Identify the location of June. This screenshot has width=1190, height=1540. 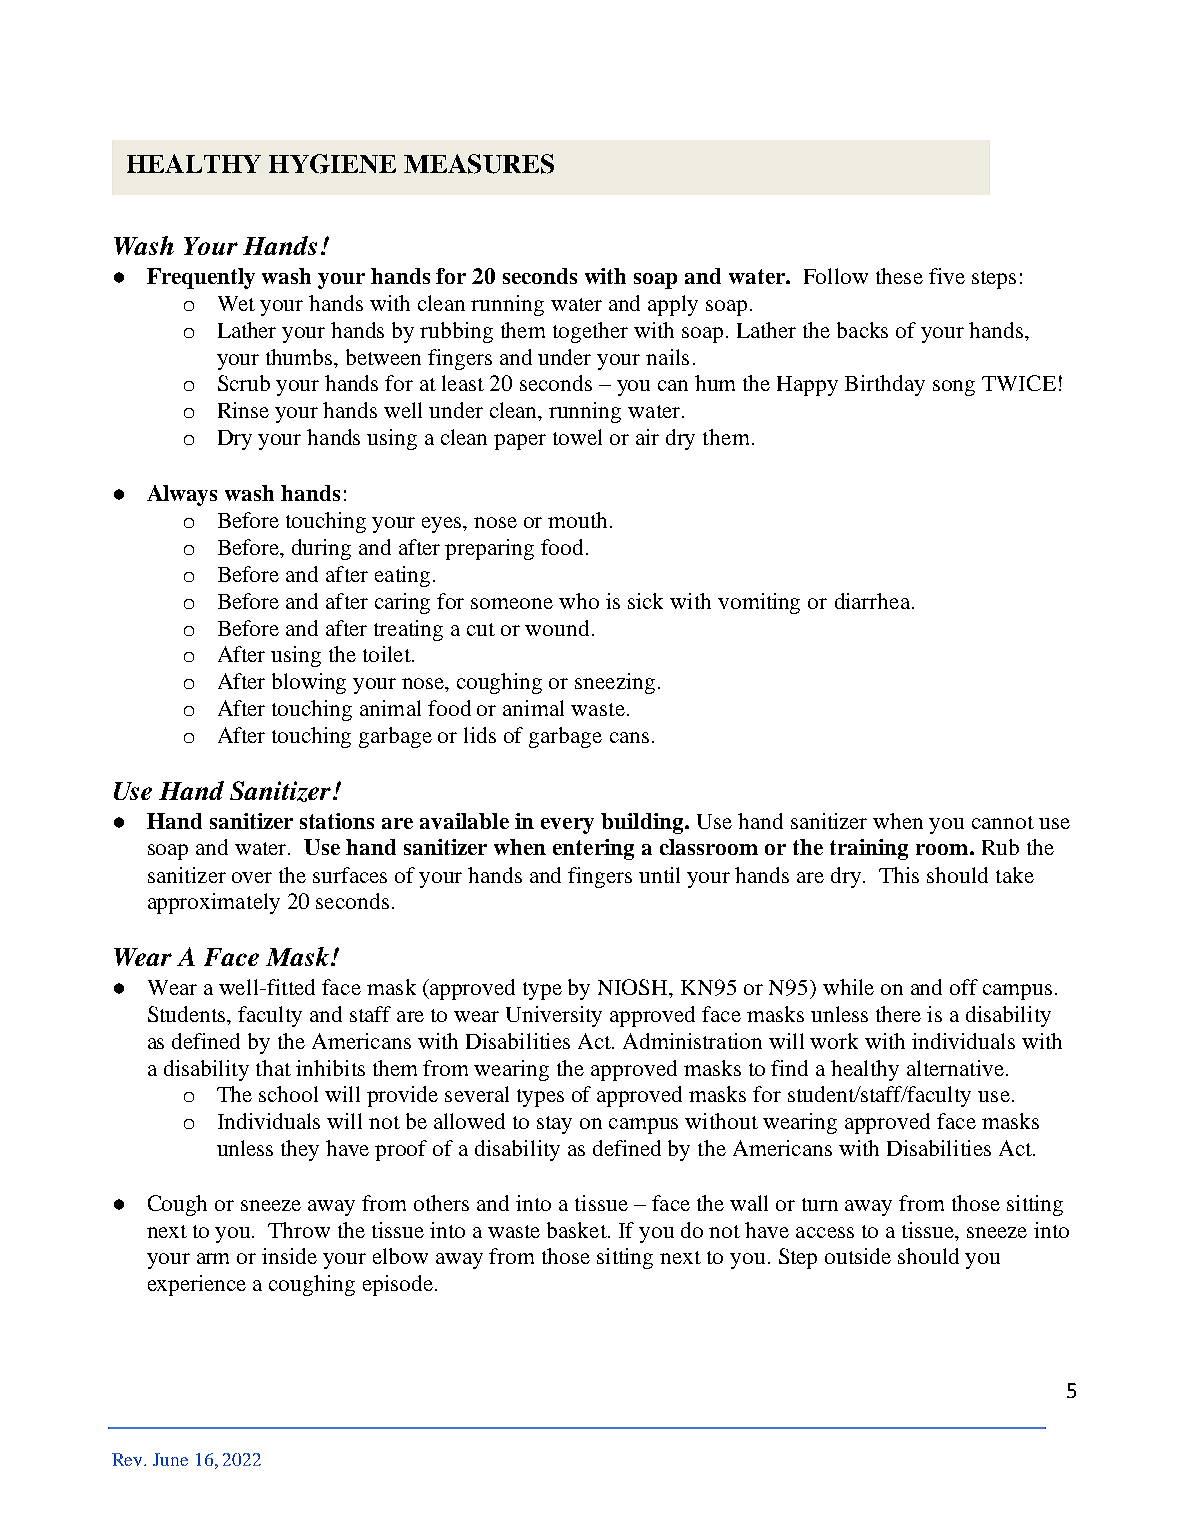
(170, 1459).
